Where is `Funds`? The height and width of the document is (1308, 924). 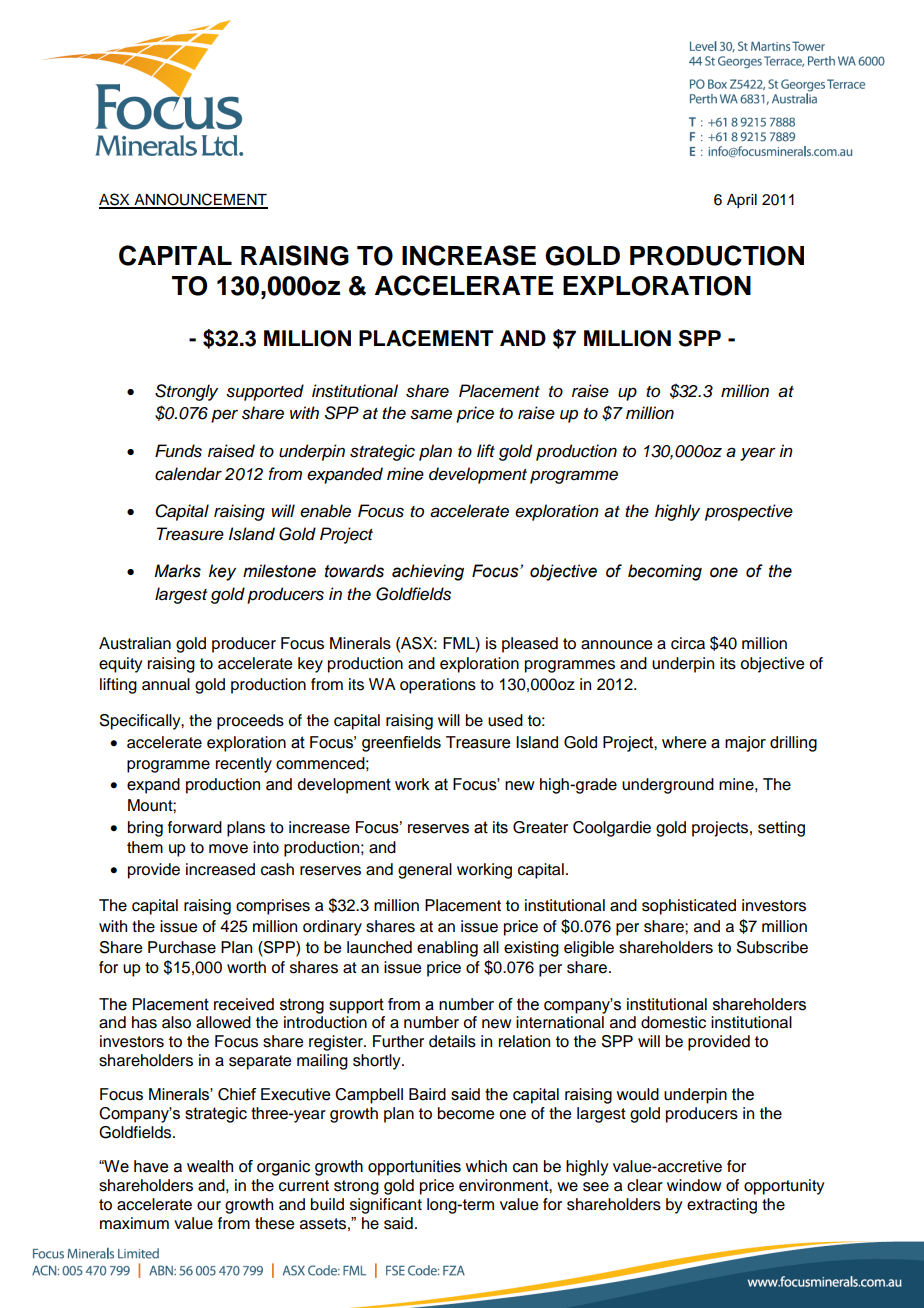
Funds is located at coordinates (178, 451).
